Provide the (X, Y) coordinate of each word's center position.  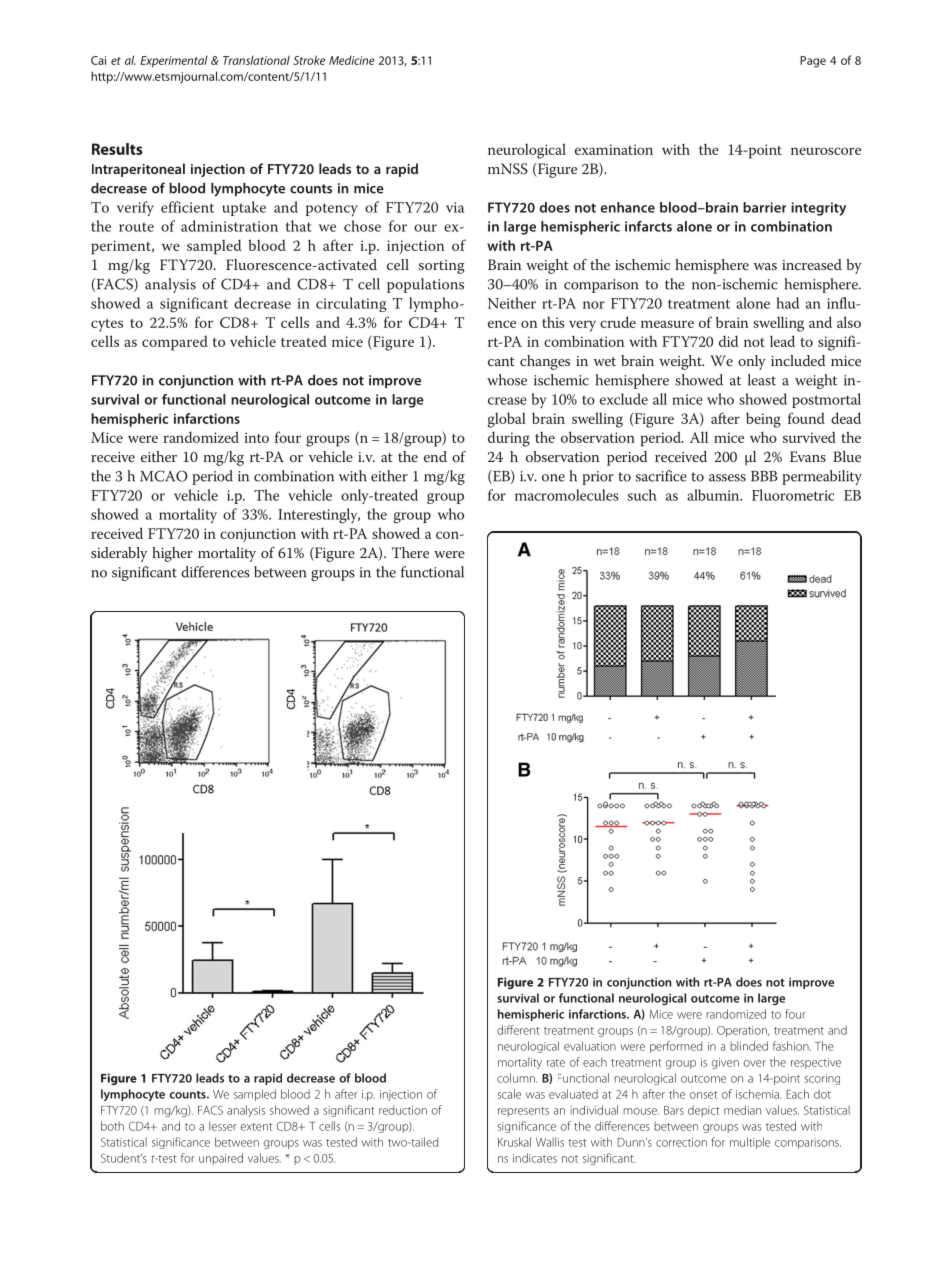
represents (523, 1112)
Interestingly (319, 516)
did (728, 341)
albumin (714, 495)
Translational (256, 60)
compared (175, 343)
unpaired (221, 1159)
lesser (222, 1126)
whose (507, 380)
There (410, 552)
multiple (750, 1143)
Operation (743, 1031)
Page (813, 62)
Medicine (352, 60)
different (518, 1030)
